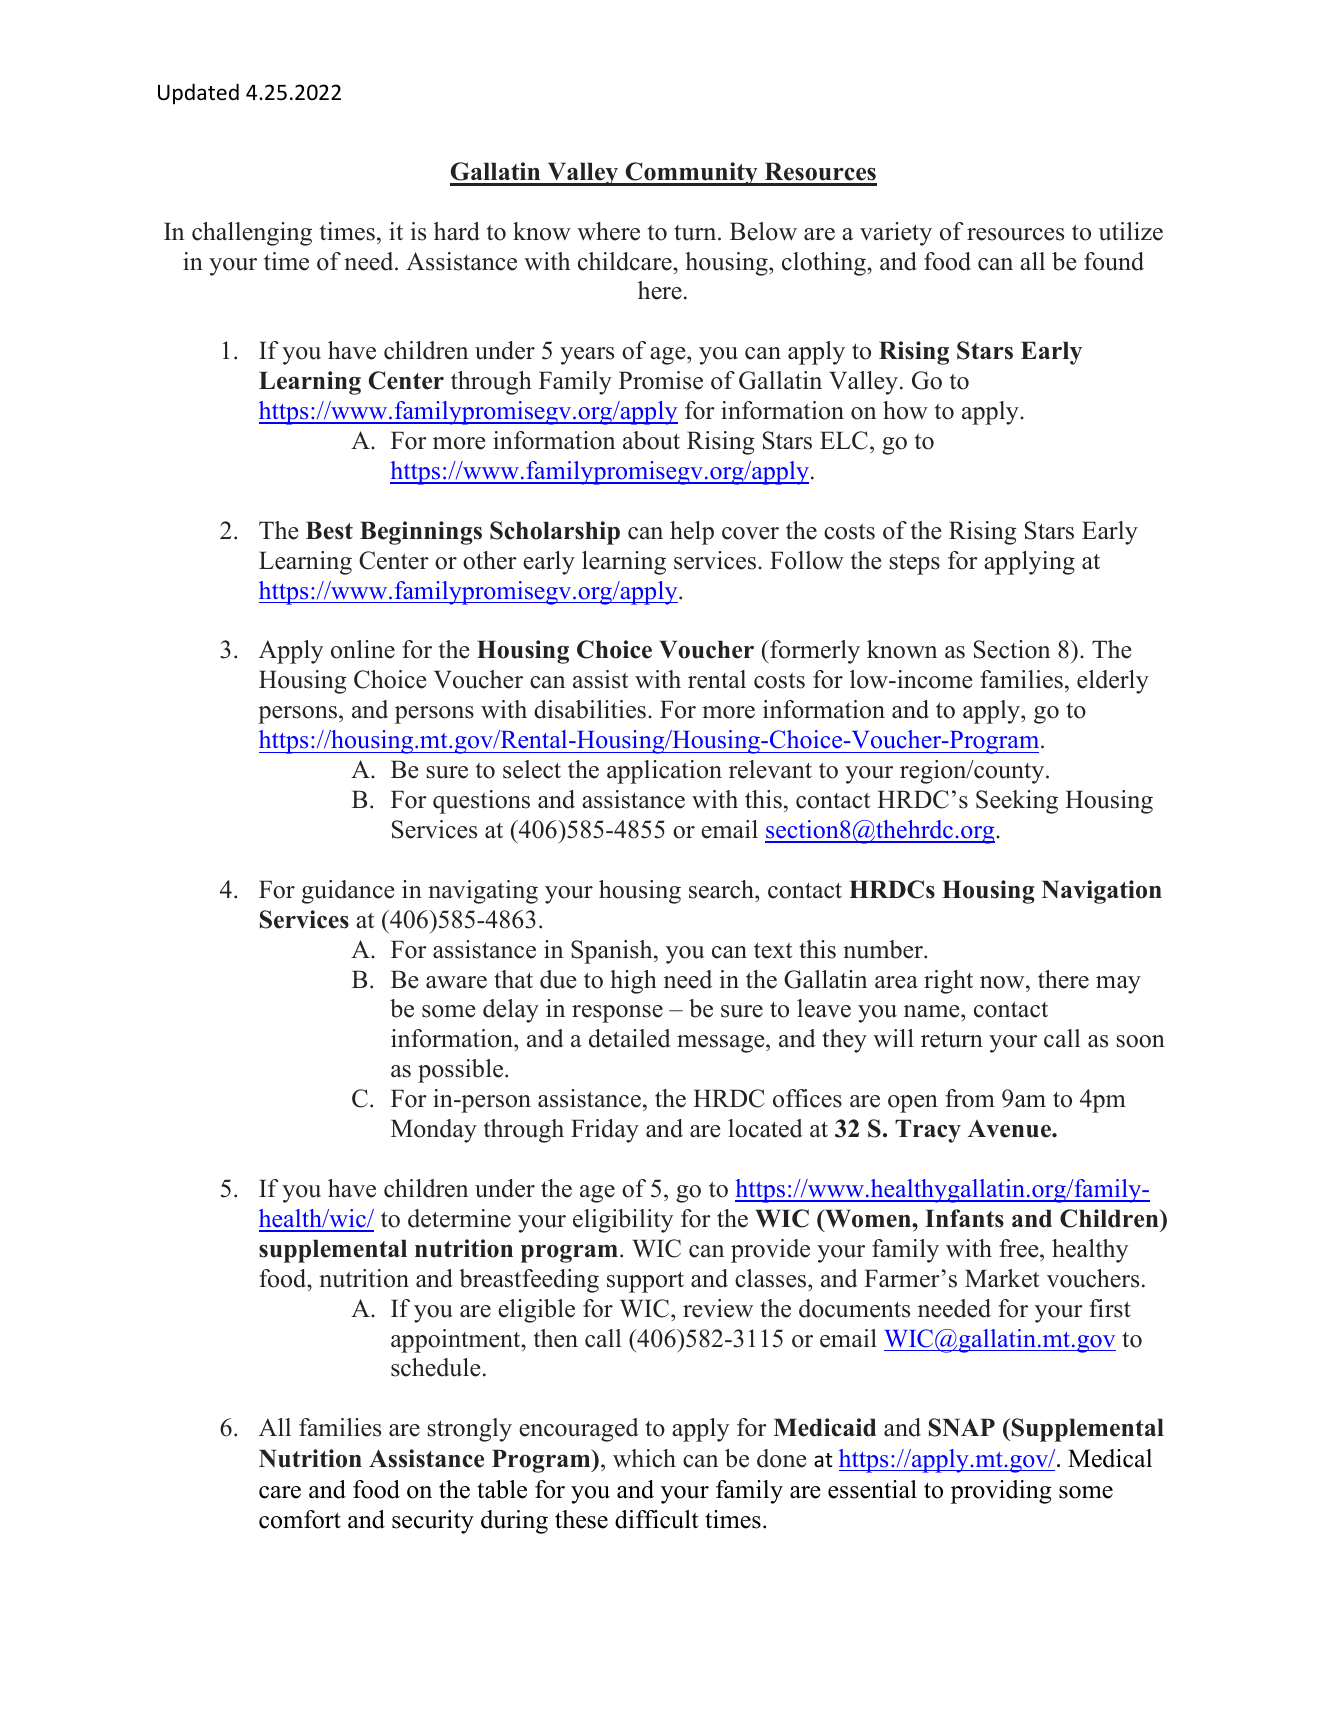  I want to click on utilize, so click(1130, 231).
